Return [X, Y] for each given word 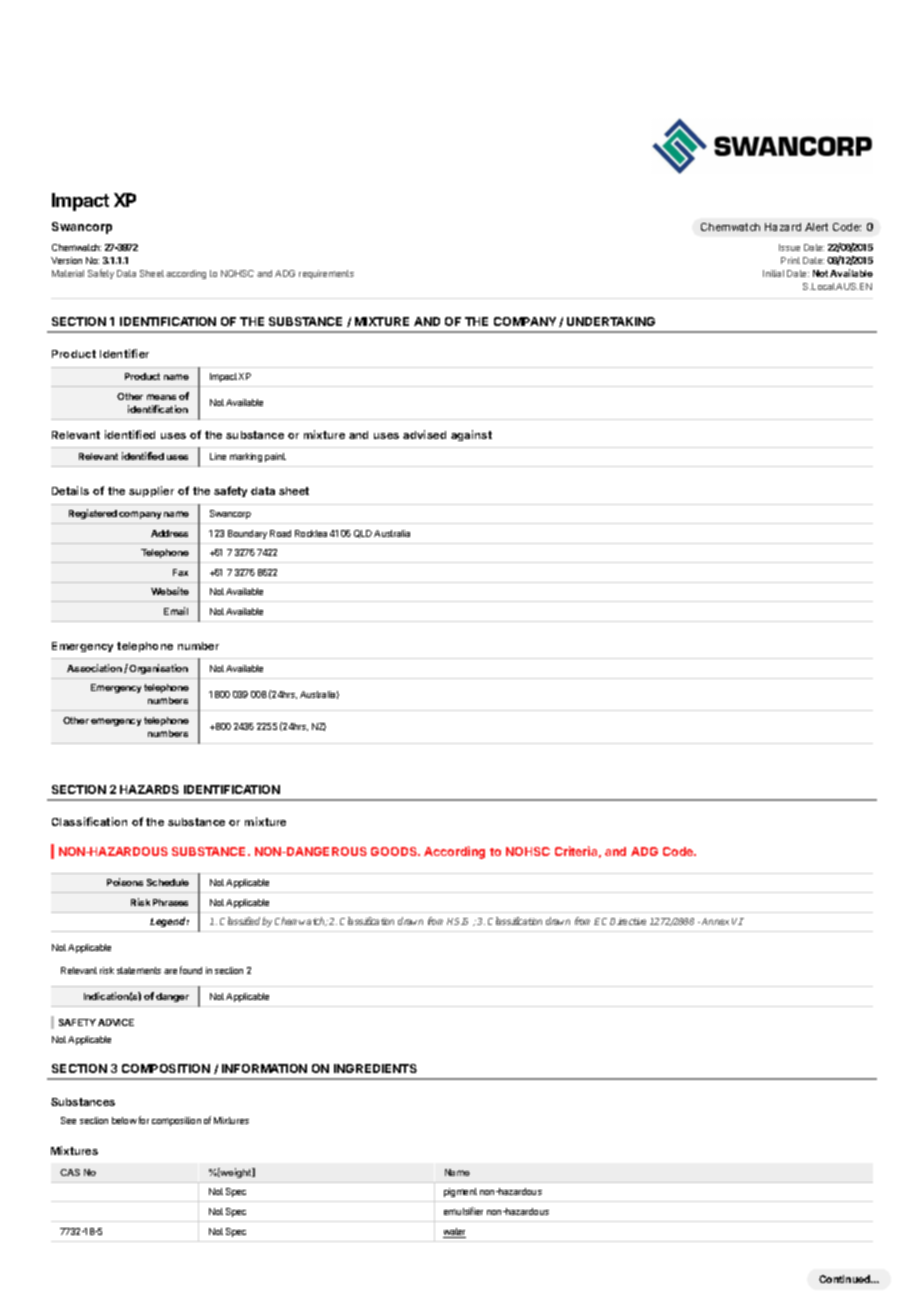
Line [218, 456]
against [471, 435]
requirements [326, 274]
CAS [70, 1172]
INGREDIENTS [375, 1068]
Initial [773, 273]
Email [176, 611]
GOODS [395, 851]
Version [66, 260]
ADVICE [116, 1022]
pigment [460, 1192]
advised [424, 434]
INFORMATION [264, 1068]
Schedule [168, 882]
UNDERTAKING [611, 321]
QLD [363, 534]
